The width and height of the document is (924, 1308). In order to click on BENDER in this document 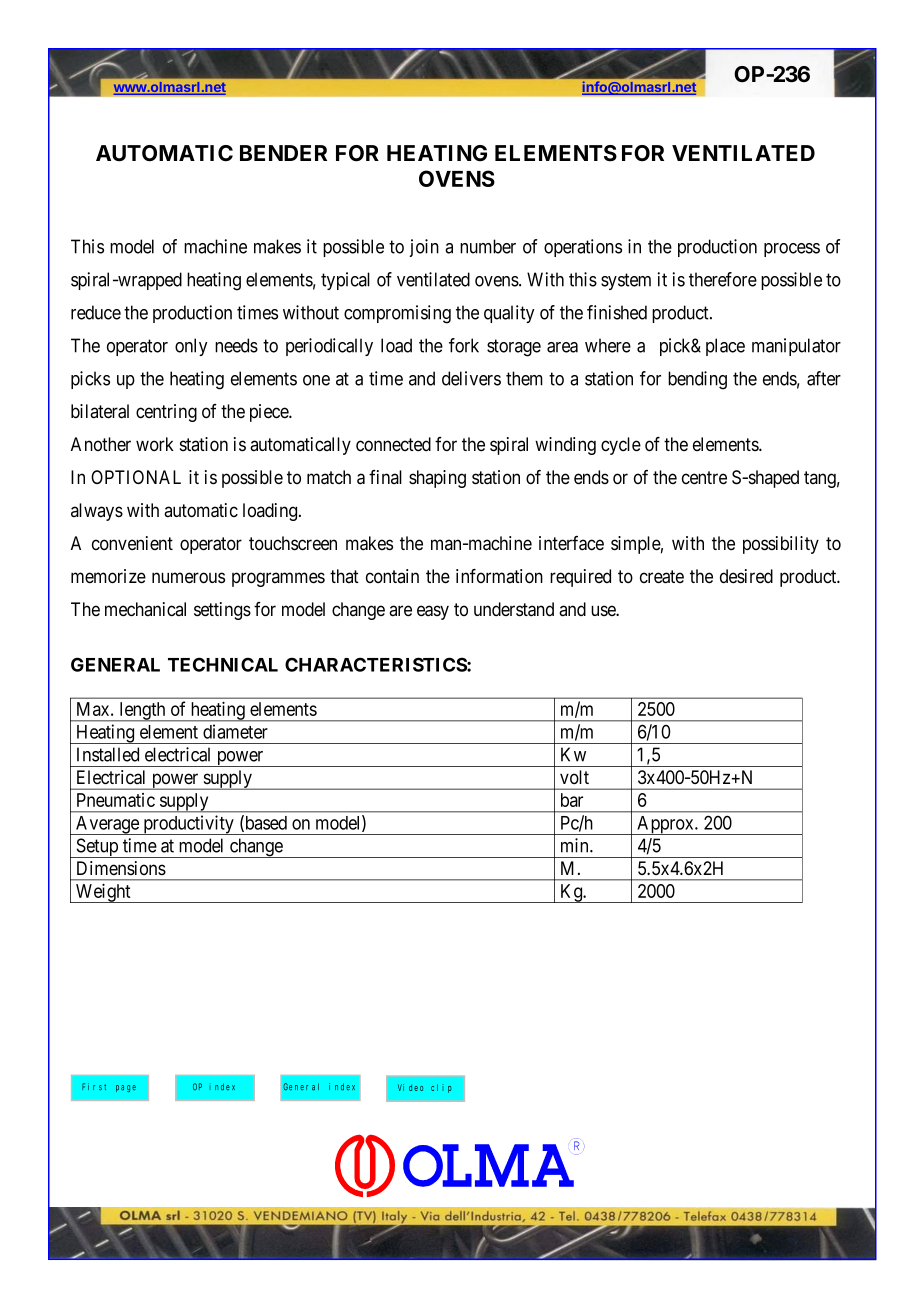, I will do `click(283, 153)`.
